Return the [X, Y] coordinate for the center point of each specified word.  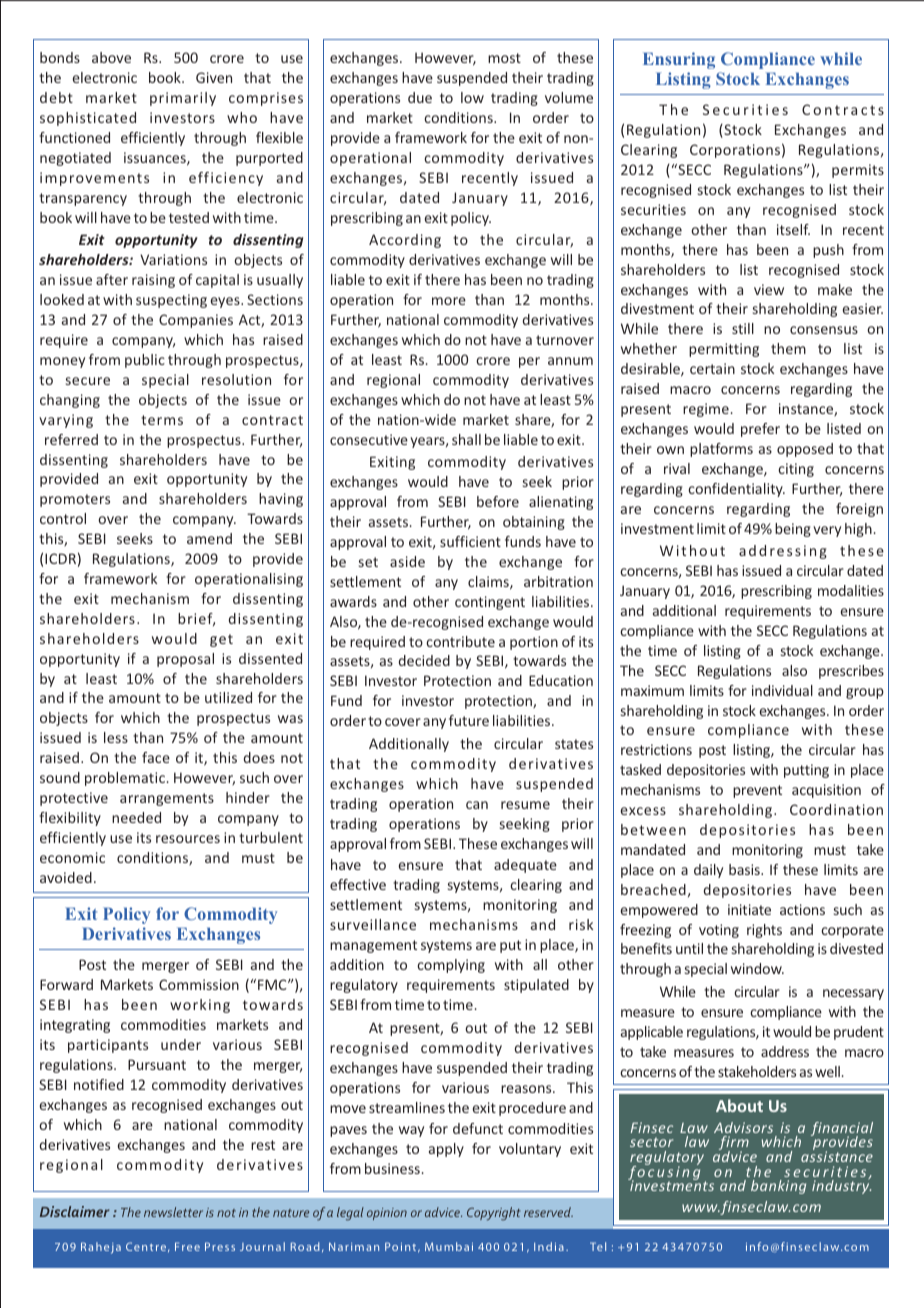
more [449, 301]
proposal [185, 660]
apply [446, 1150]
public [145, 361]
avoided [66, 877]
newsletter [173, 1212]
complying [451, 966]
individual [782, 690]
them [788, 348]
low [472, 97]
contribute [460, 641]
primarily [183, 99]
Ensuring [679, 60]
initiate [749, 909]
